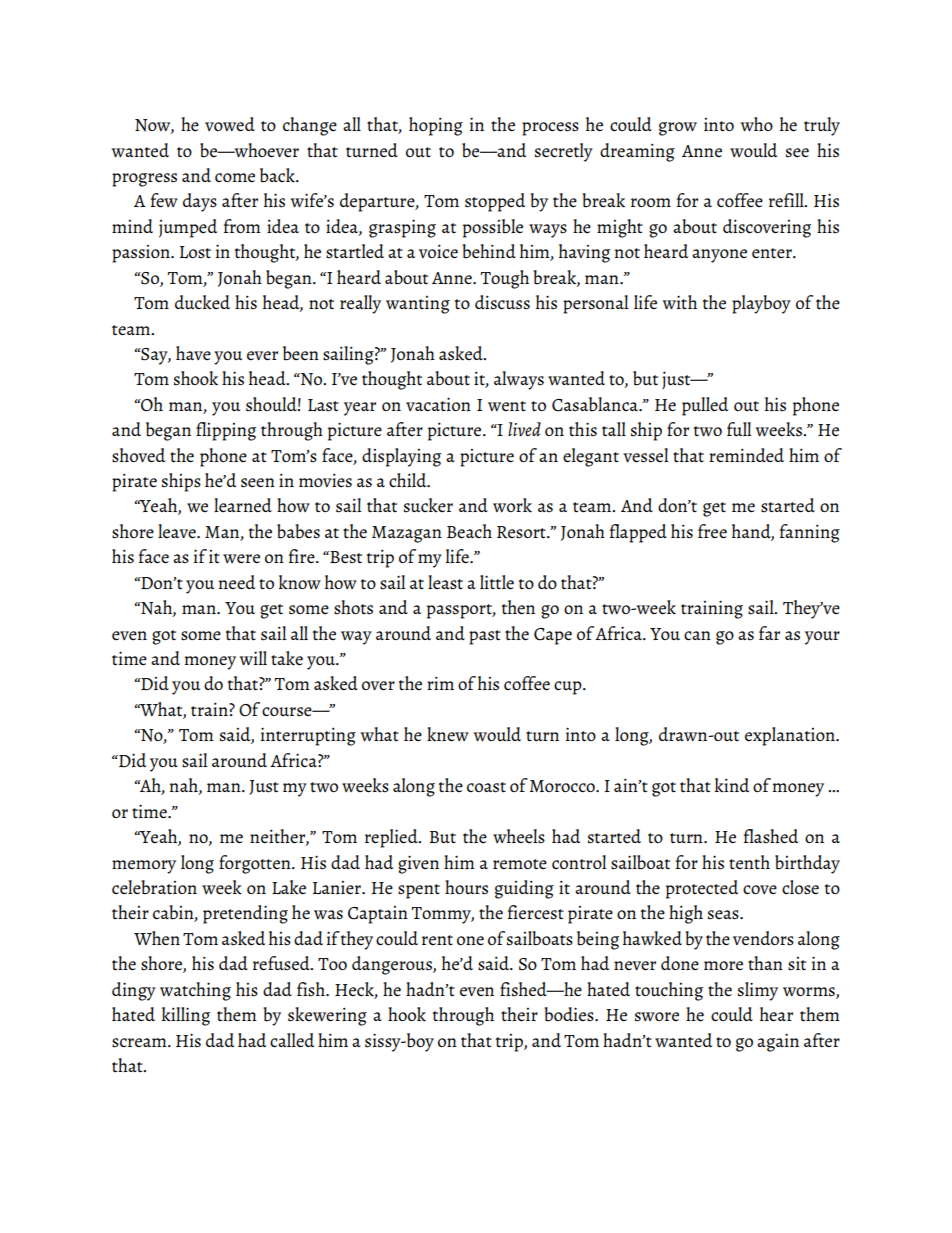 This screenshot has width=952, height=1233. Describe the element at coordinates (758, 991) in the screenshot. I see `slimy` at that location.
